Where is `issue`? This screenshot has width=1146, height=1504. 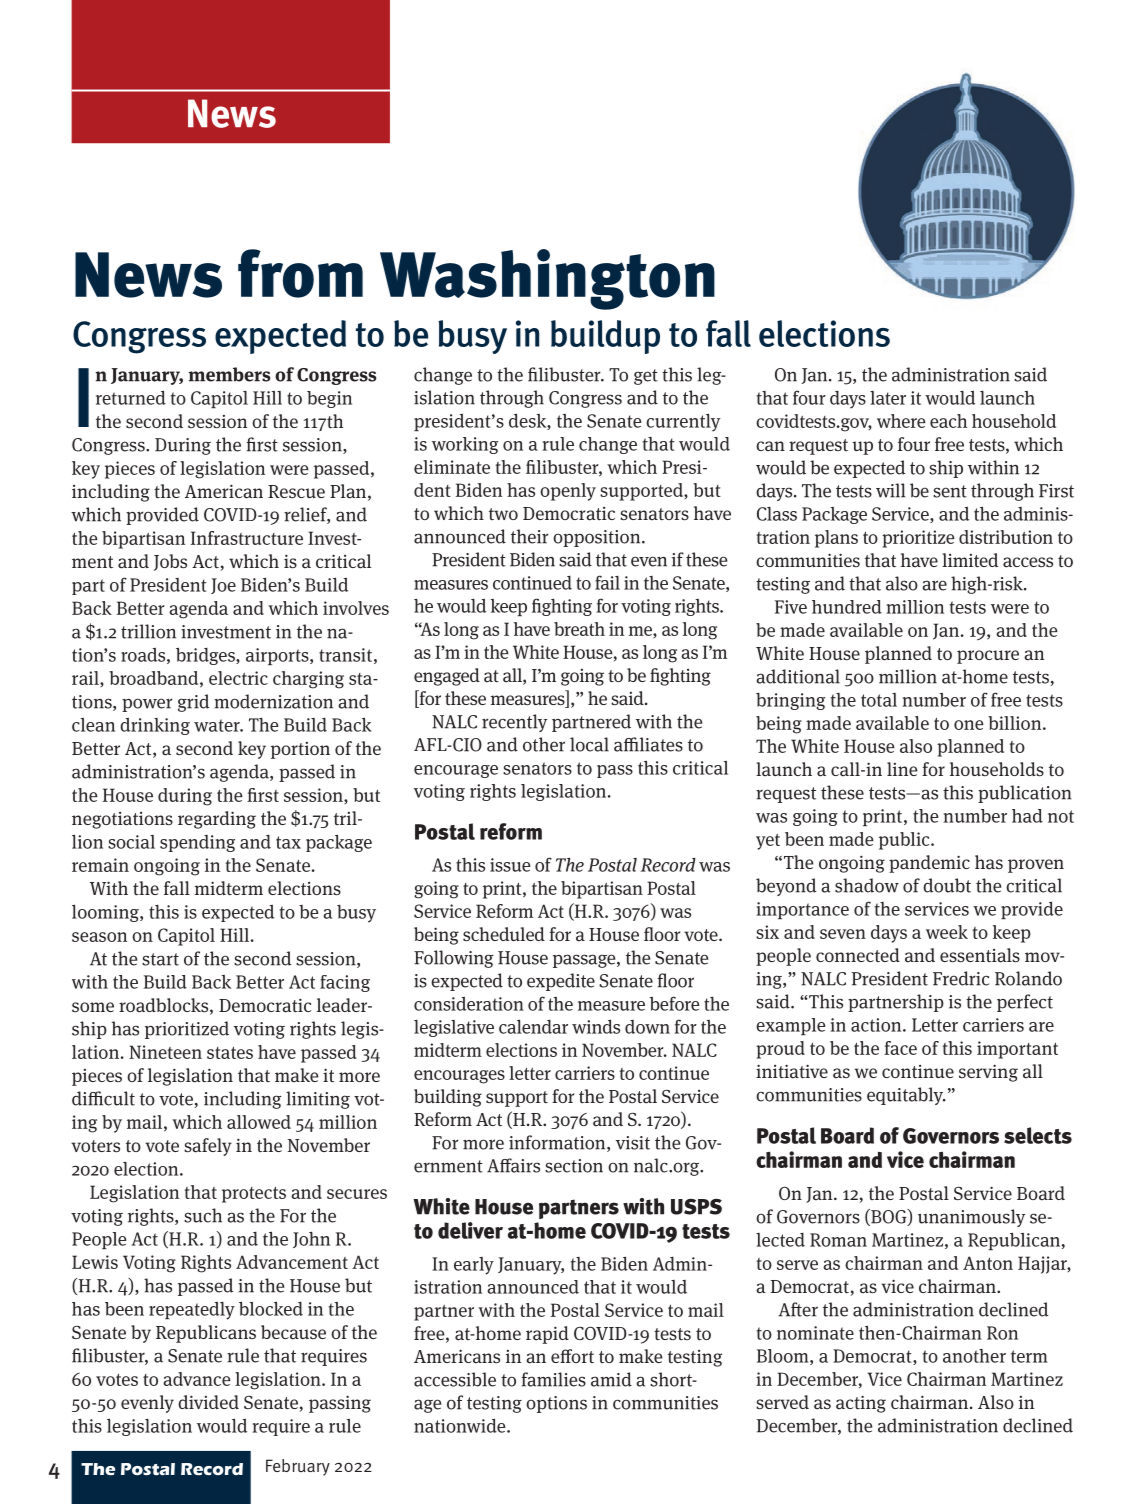 issue is located at coordinates (510, 865).
